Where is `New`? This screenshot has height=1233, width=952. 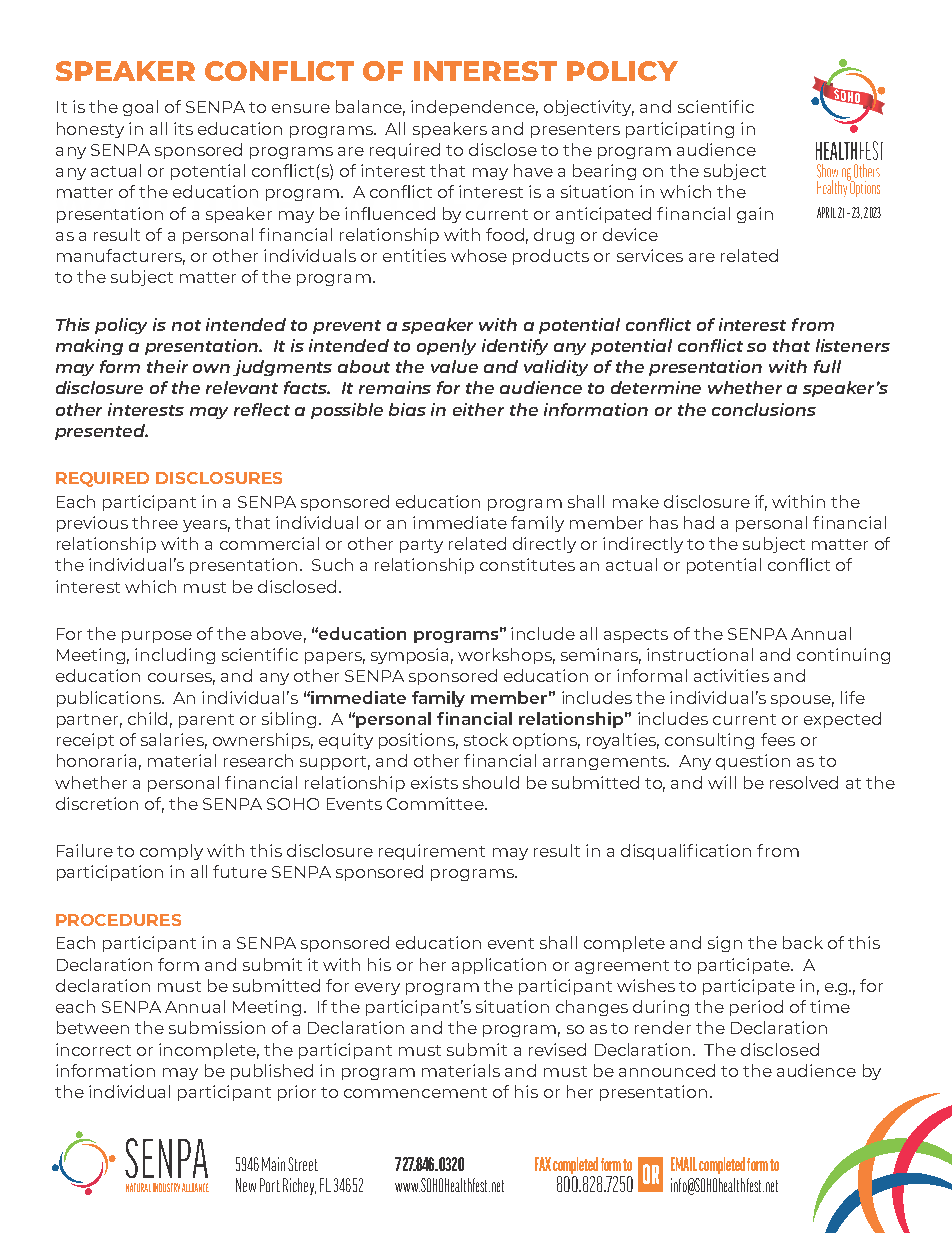 New is located at coordinates (246, 1185).
